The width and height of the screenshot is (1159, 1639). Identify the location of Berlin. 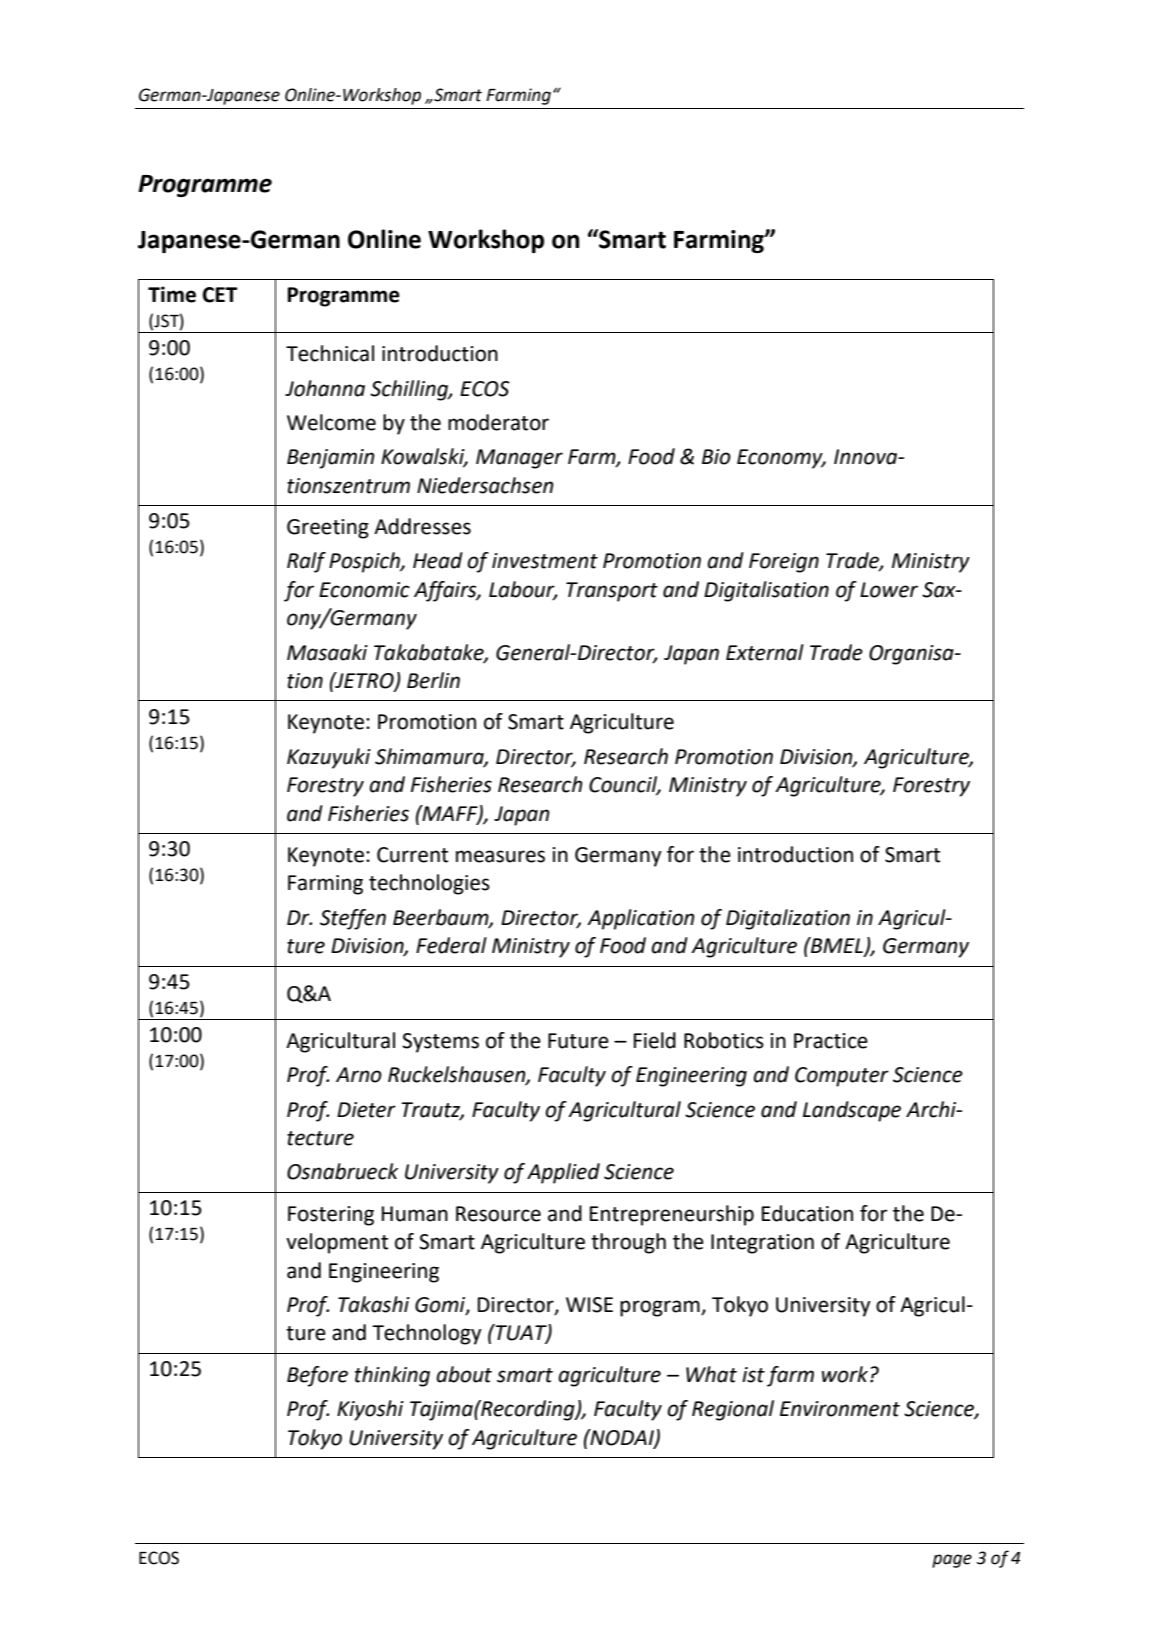
(433, 680).
